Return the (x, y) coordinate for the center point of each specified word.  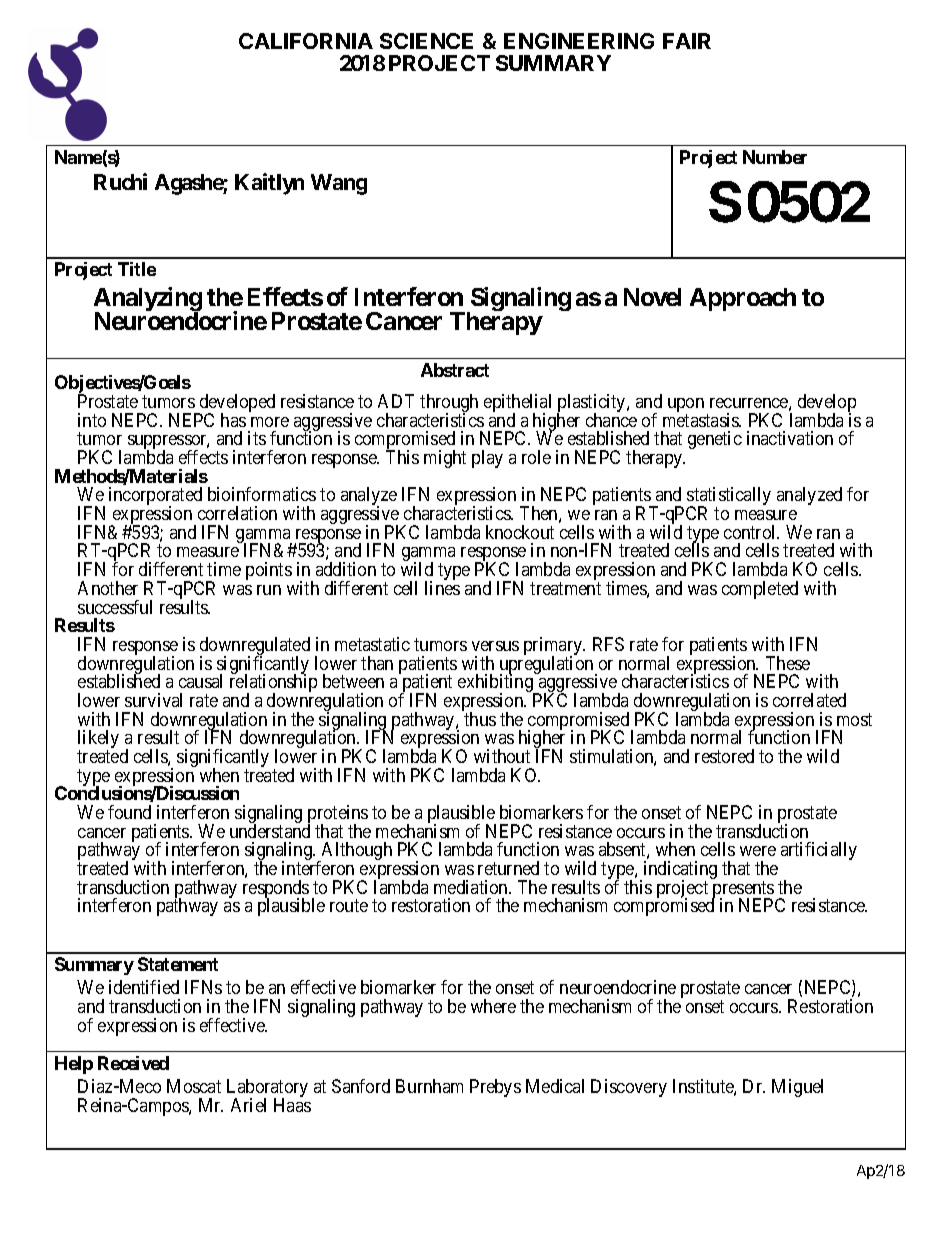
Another (108, 588)
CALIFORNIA (306, 41)
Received (133, 1063)
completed (760, 590)
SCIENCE (426, 41)
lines (442, 588)
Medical (555, 1086)
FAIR (687, 41)
